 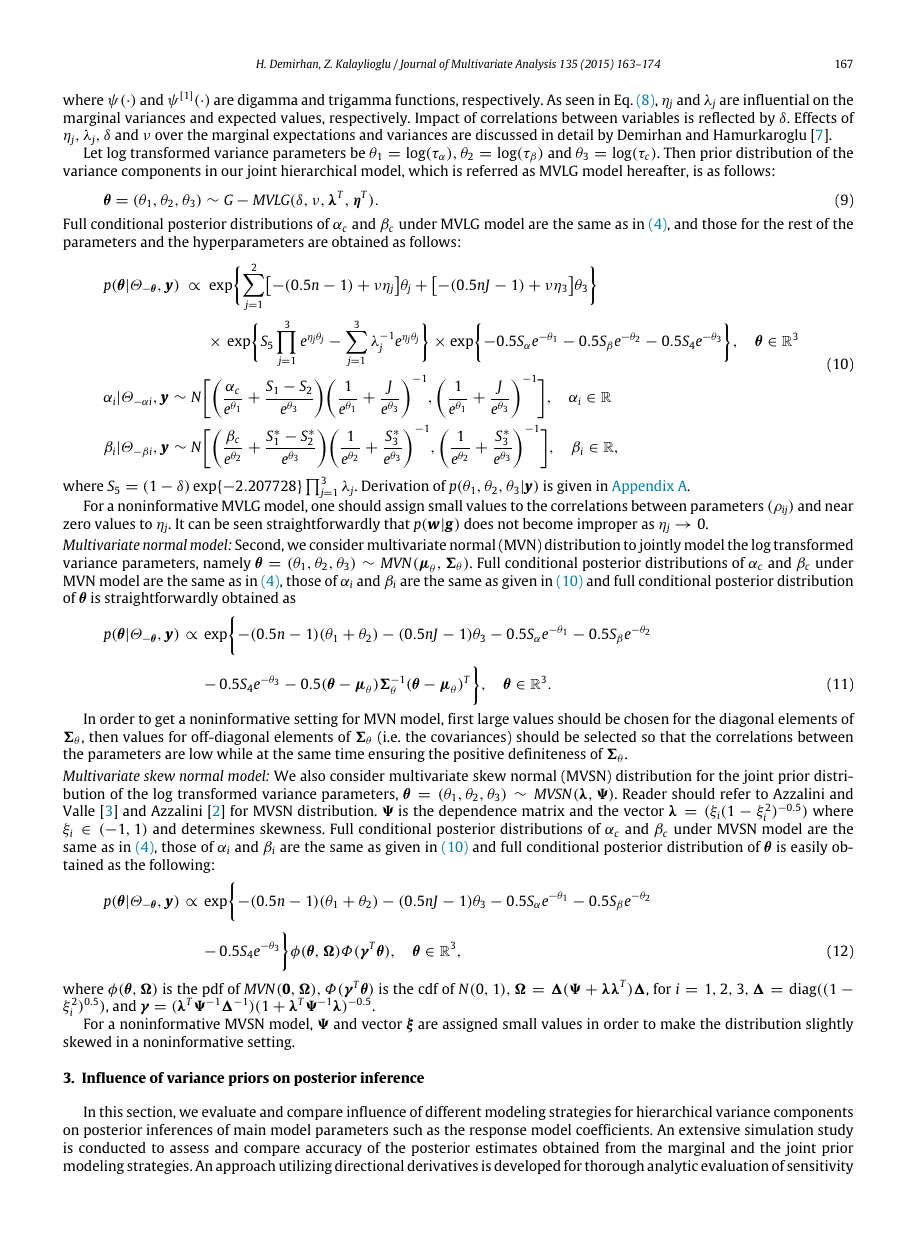 I want to click on simulation, so click(x=779, y=1129).
